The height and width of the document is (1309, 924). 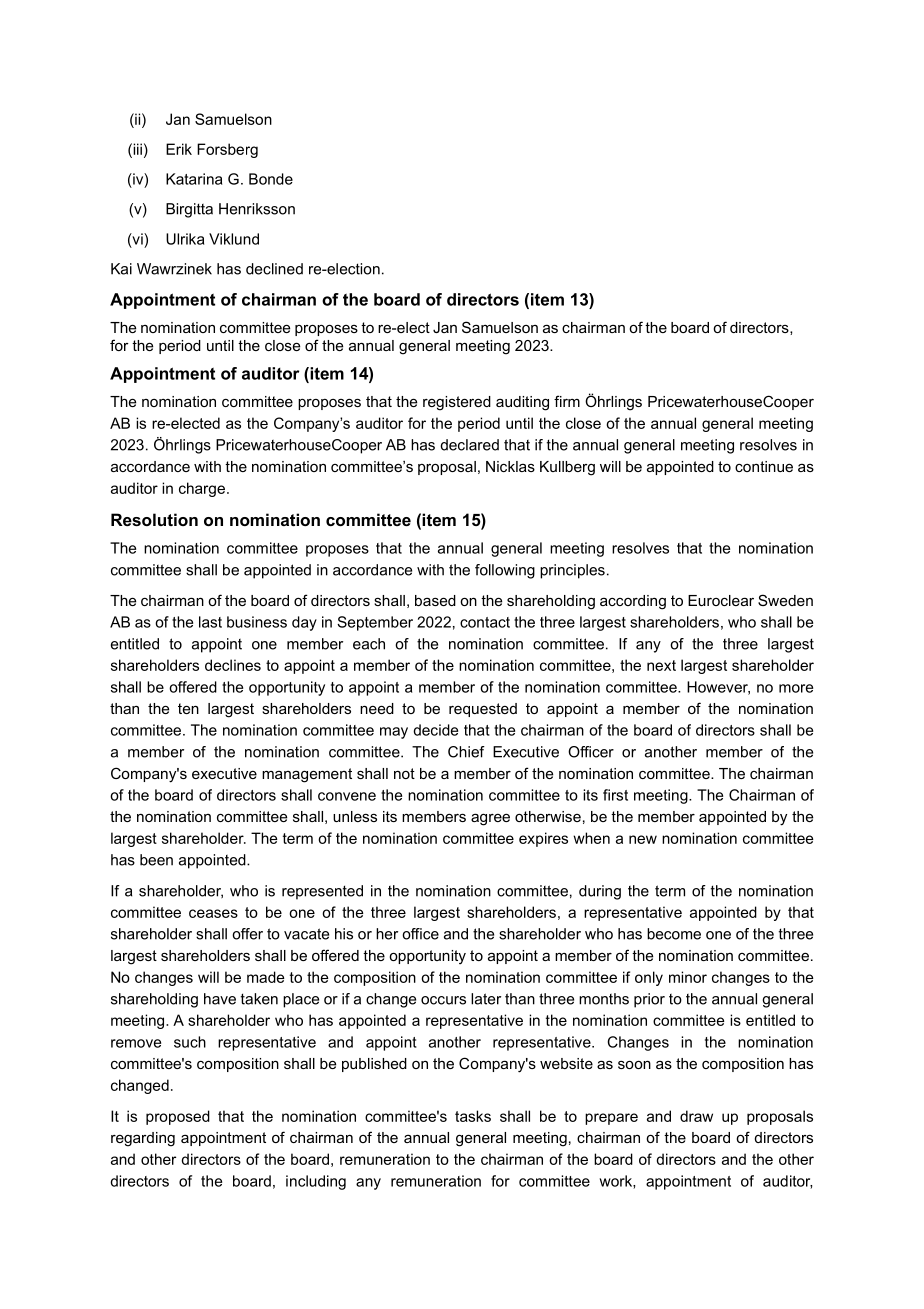 What do you see at coordinates (156, 860) in the document?
I see `been` at bounding box center [156, 860].
